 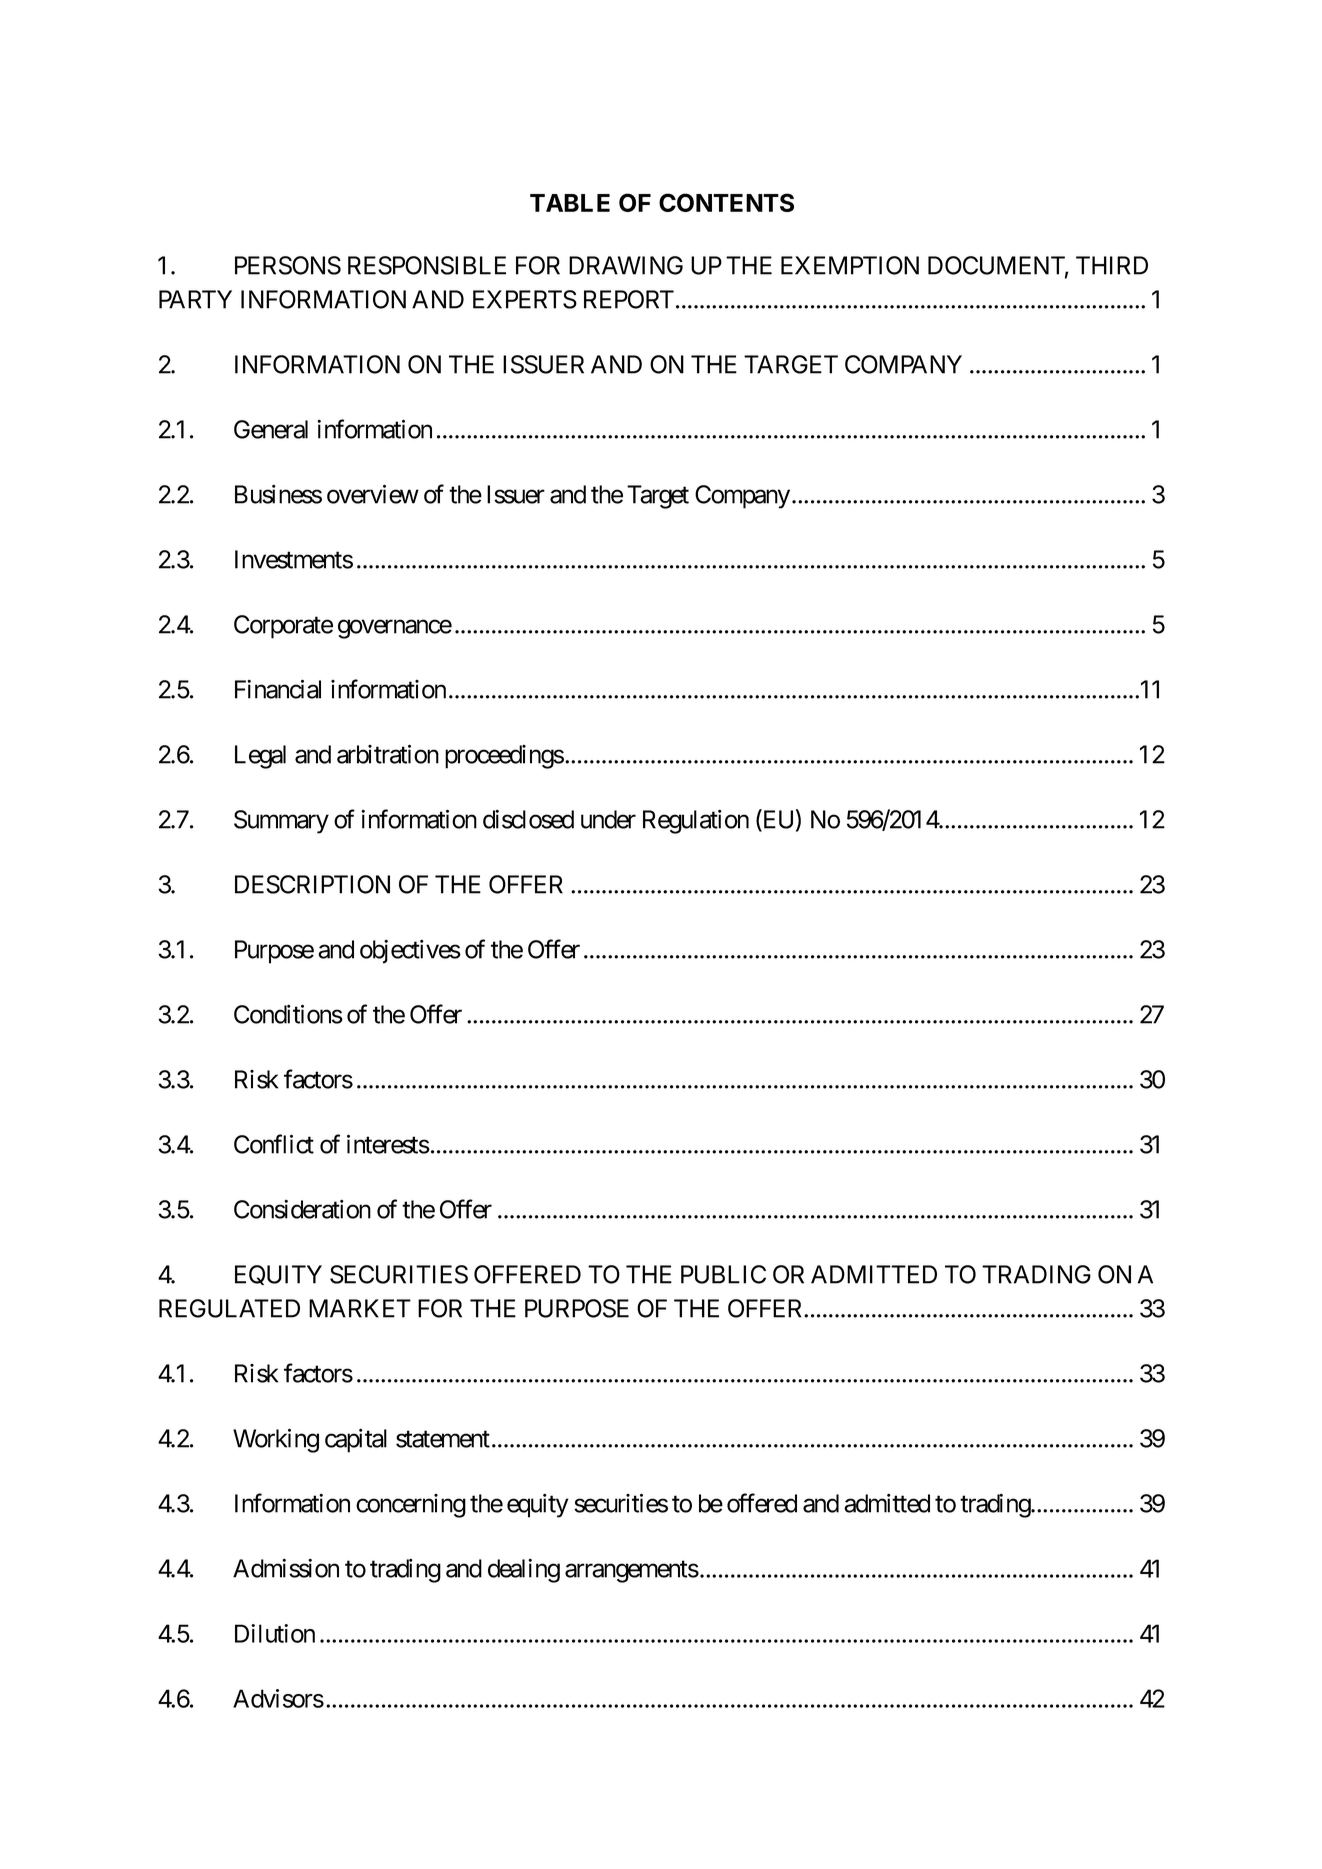 What do you see at coordinates (278, 689) in the screenshot?
I see `Financial` at bounding box center [278, 689].
